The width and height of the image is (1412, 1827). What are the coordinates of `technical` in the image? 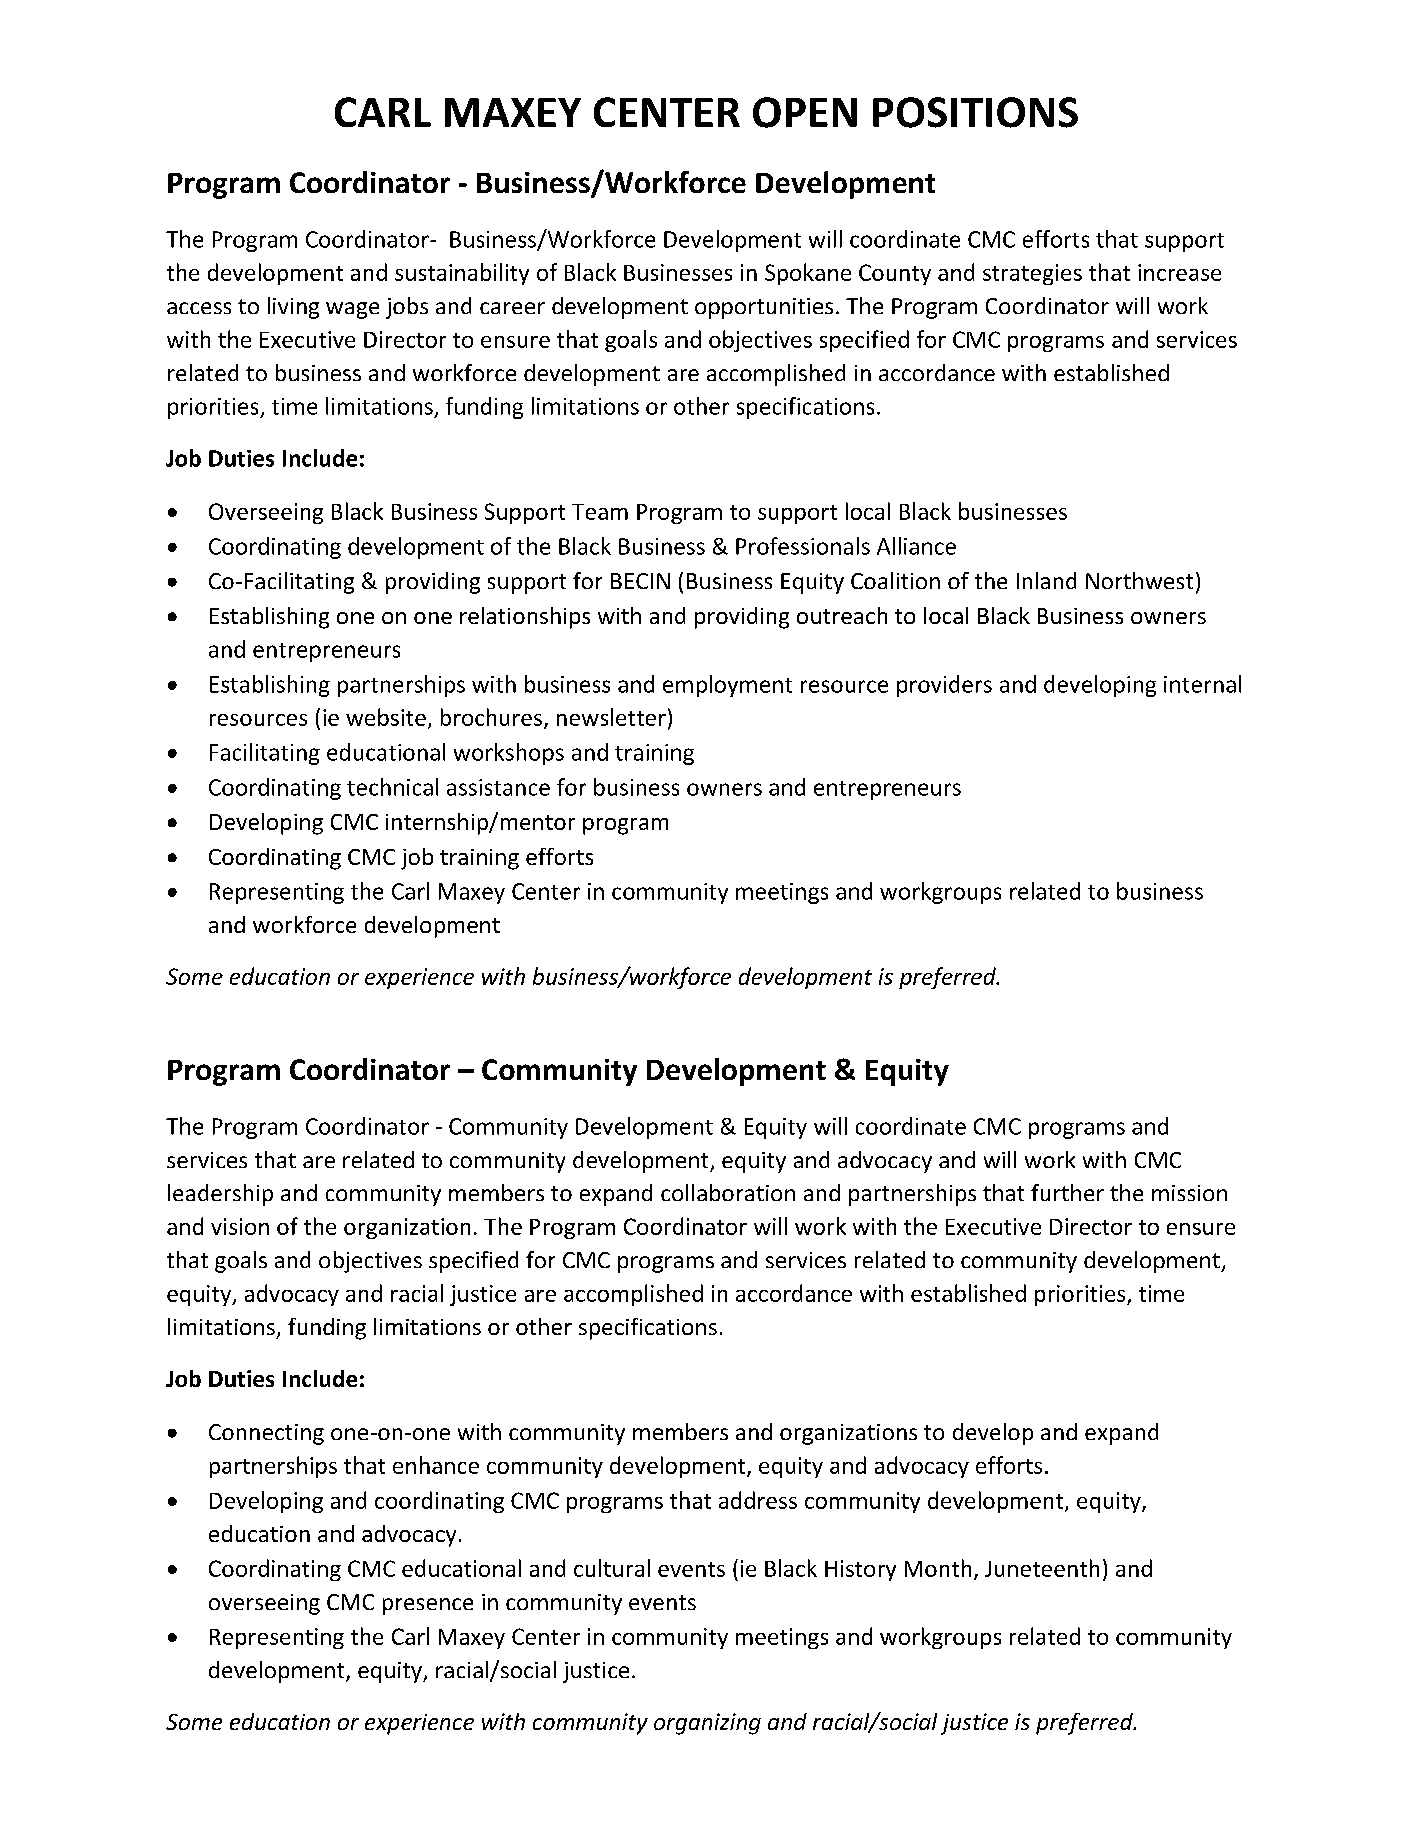 It's located at (392, 787).
